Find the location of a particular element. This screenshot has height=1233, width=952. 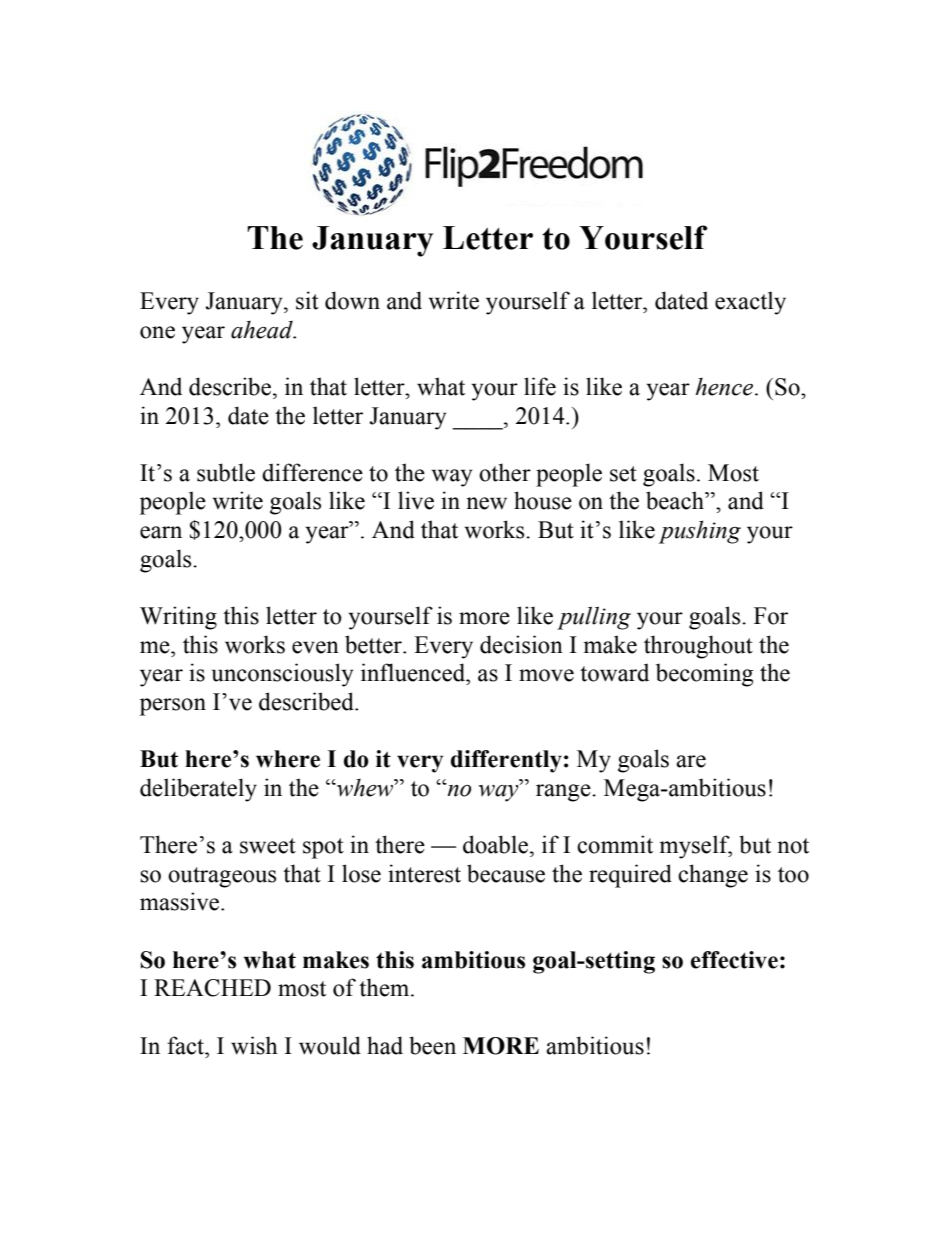

influenced is located at coordinates (414, 672).
